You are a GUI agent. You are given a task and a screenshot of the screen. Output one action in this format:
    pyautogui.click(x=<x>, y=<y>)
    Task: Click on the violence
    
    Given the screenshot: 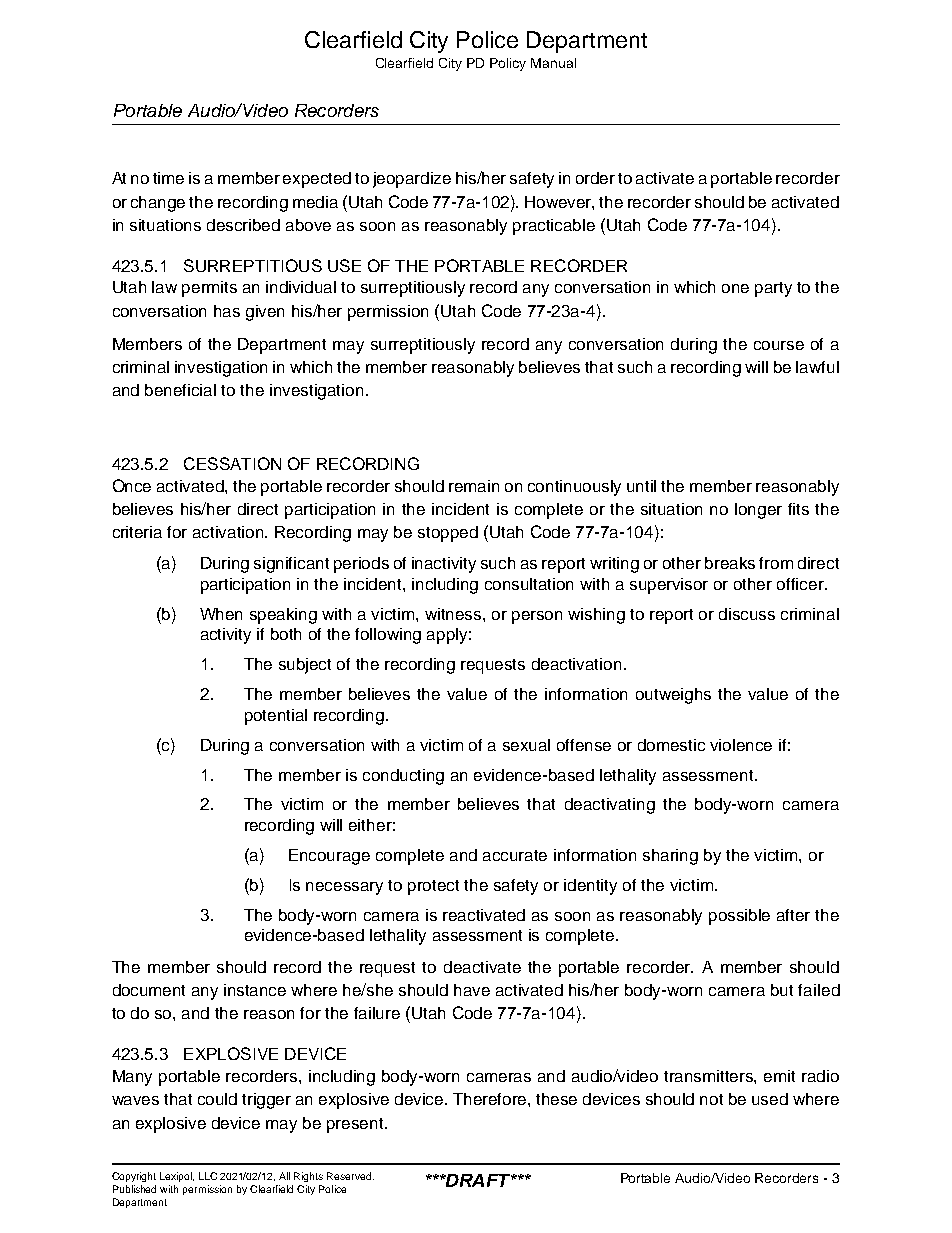 What is the action you would take?
    pyautogui.click(x=741, y=745)
